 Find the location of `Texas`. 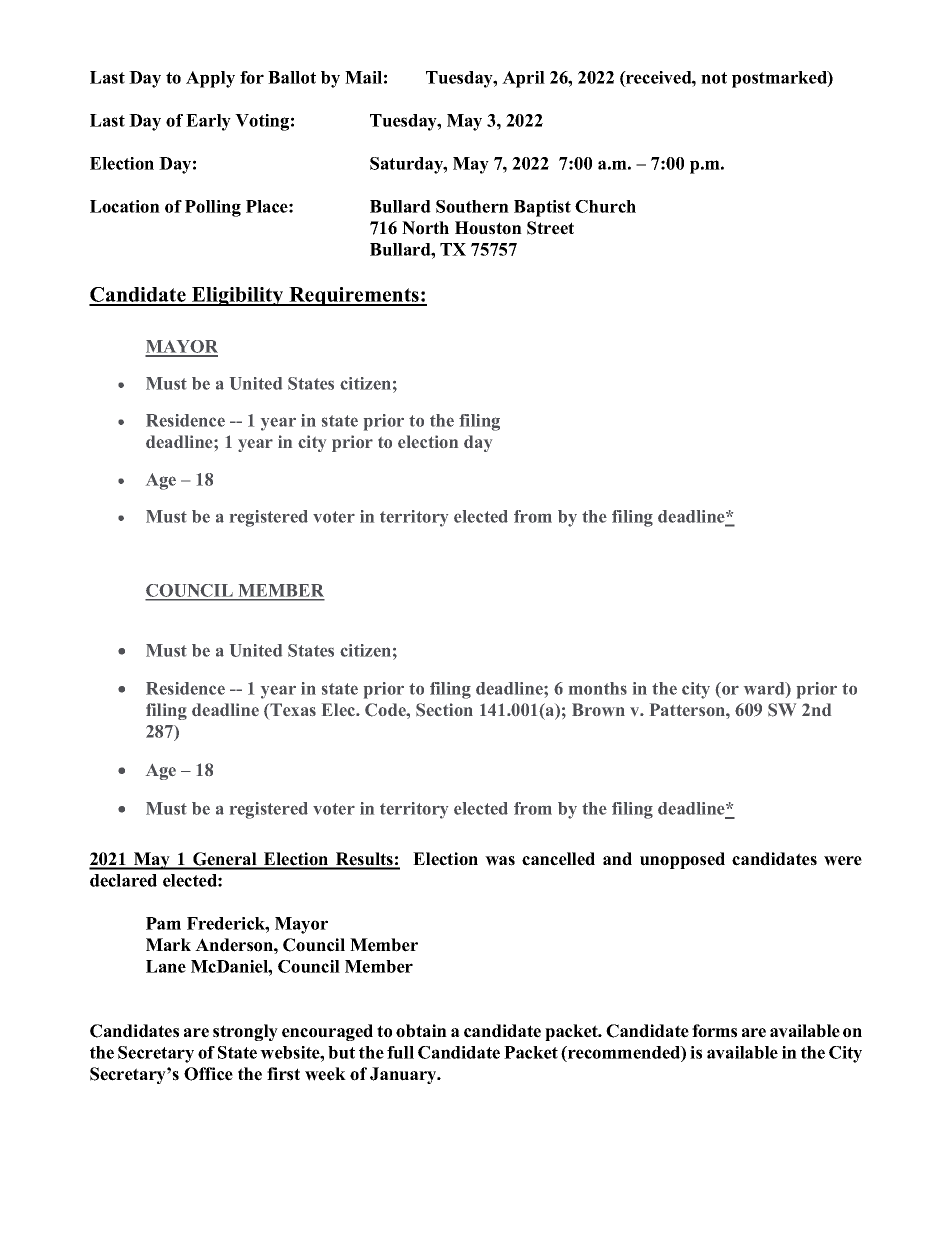

Texas is located at coordinates (292, 709).
